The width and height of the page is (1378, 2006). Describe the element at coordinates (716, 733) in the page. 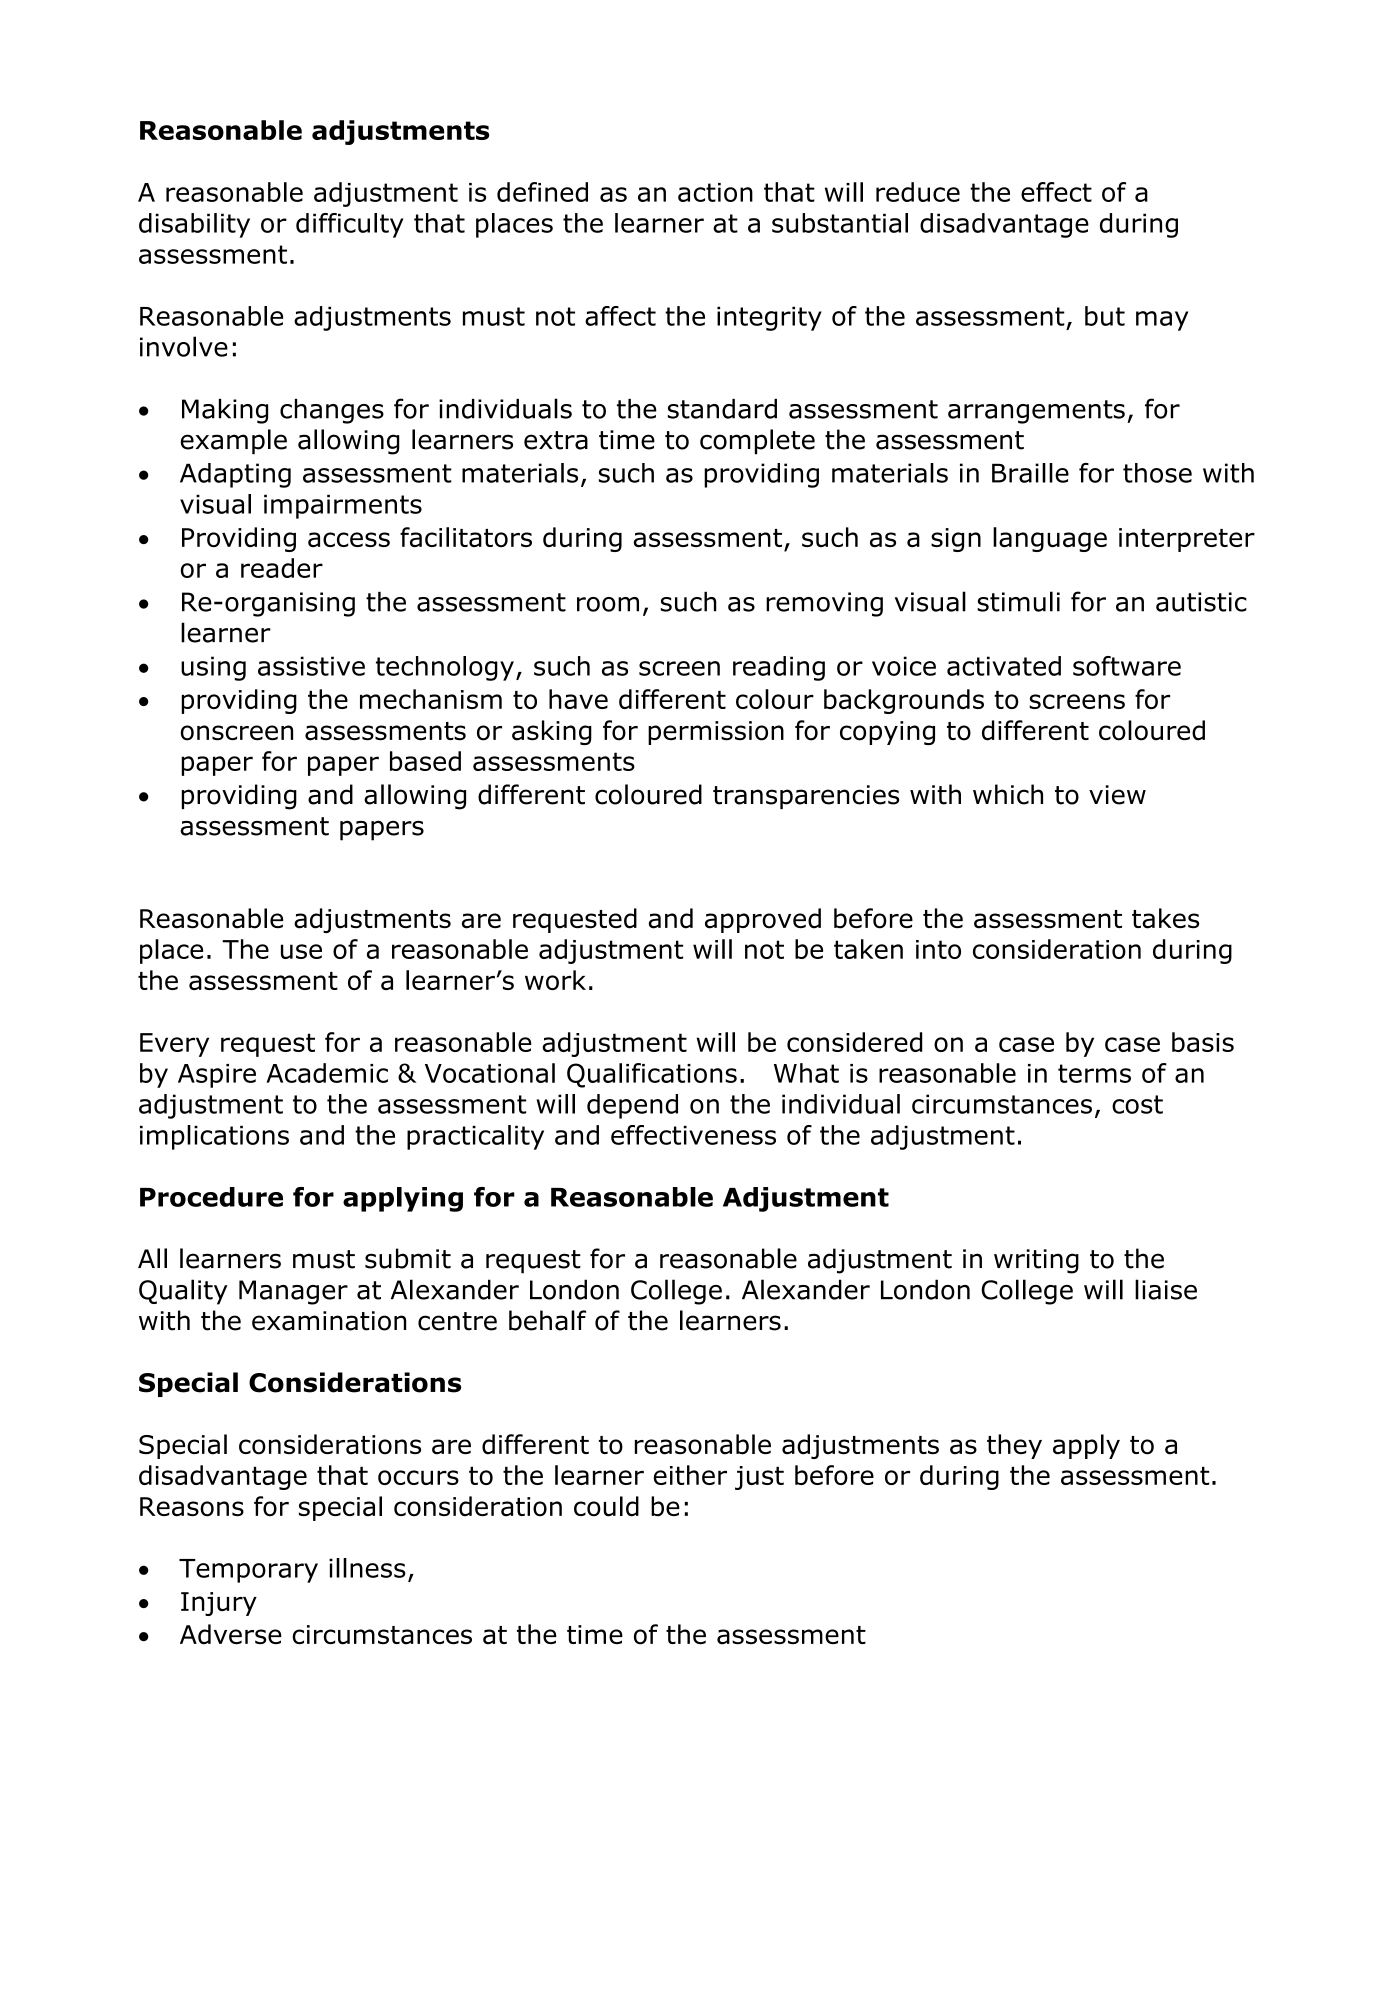

I see `permission` at that location.
